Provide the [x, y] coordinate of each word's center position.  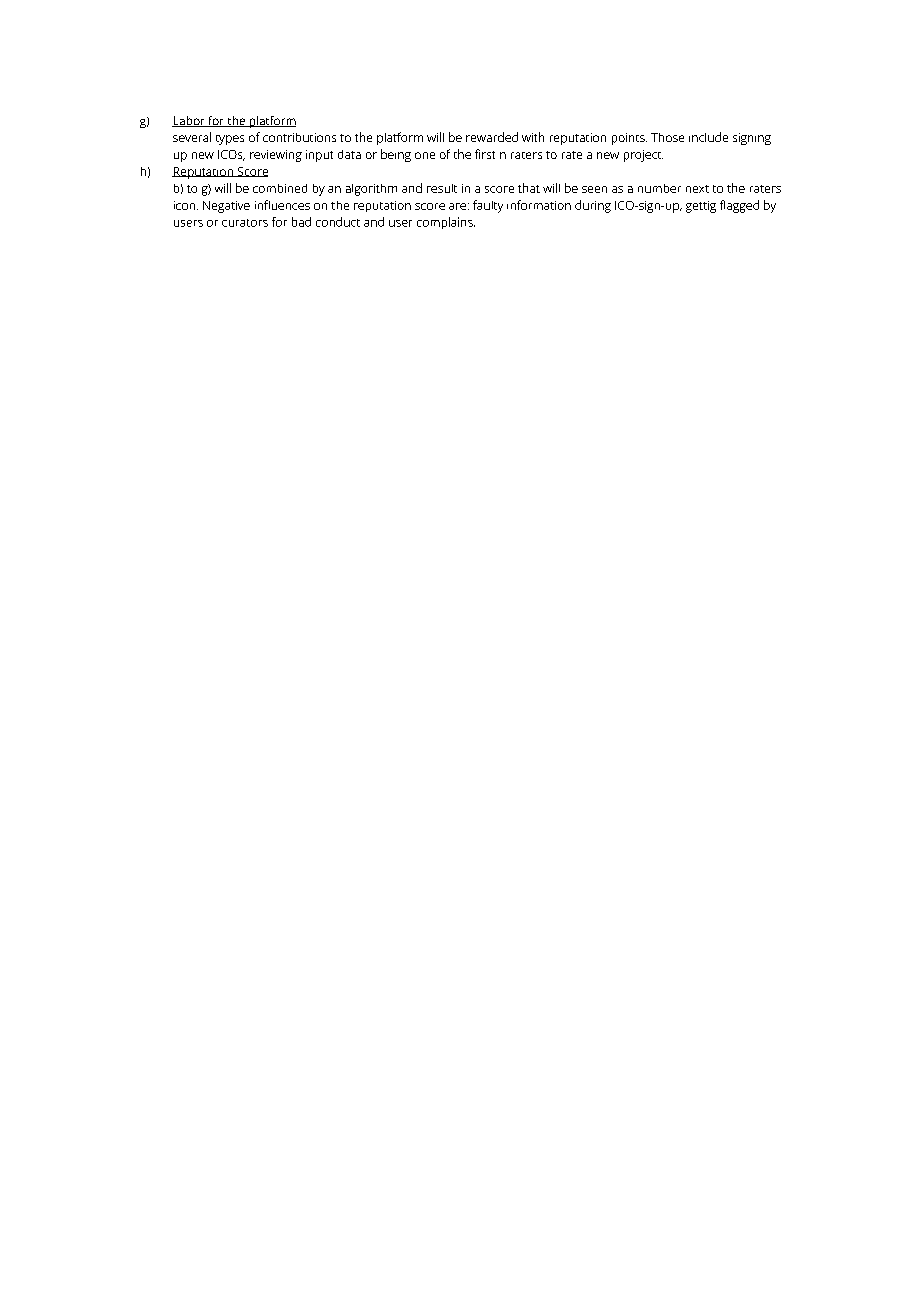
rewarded [492, 137]
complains [446, 223]
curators [245, 223]
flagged [739, 206]
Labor [189, 121]
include [708, 137]
